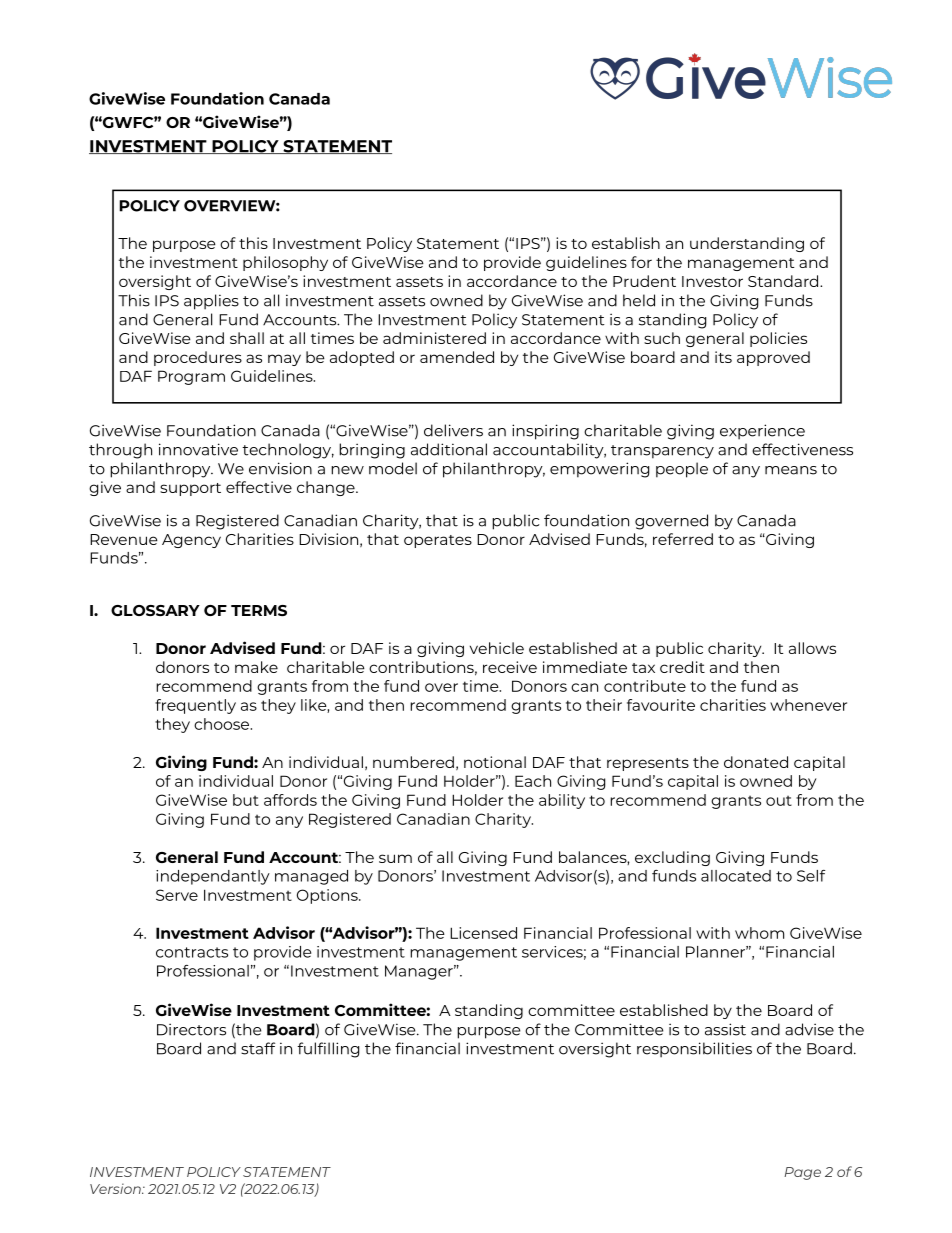 This page has height=1233, width=952. I want to click on choose, so click(223, 724).
